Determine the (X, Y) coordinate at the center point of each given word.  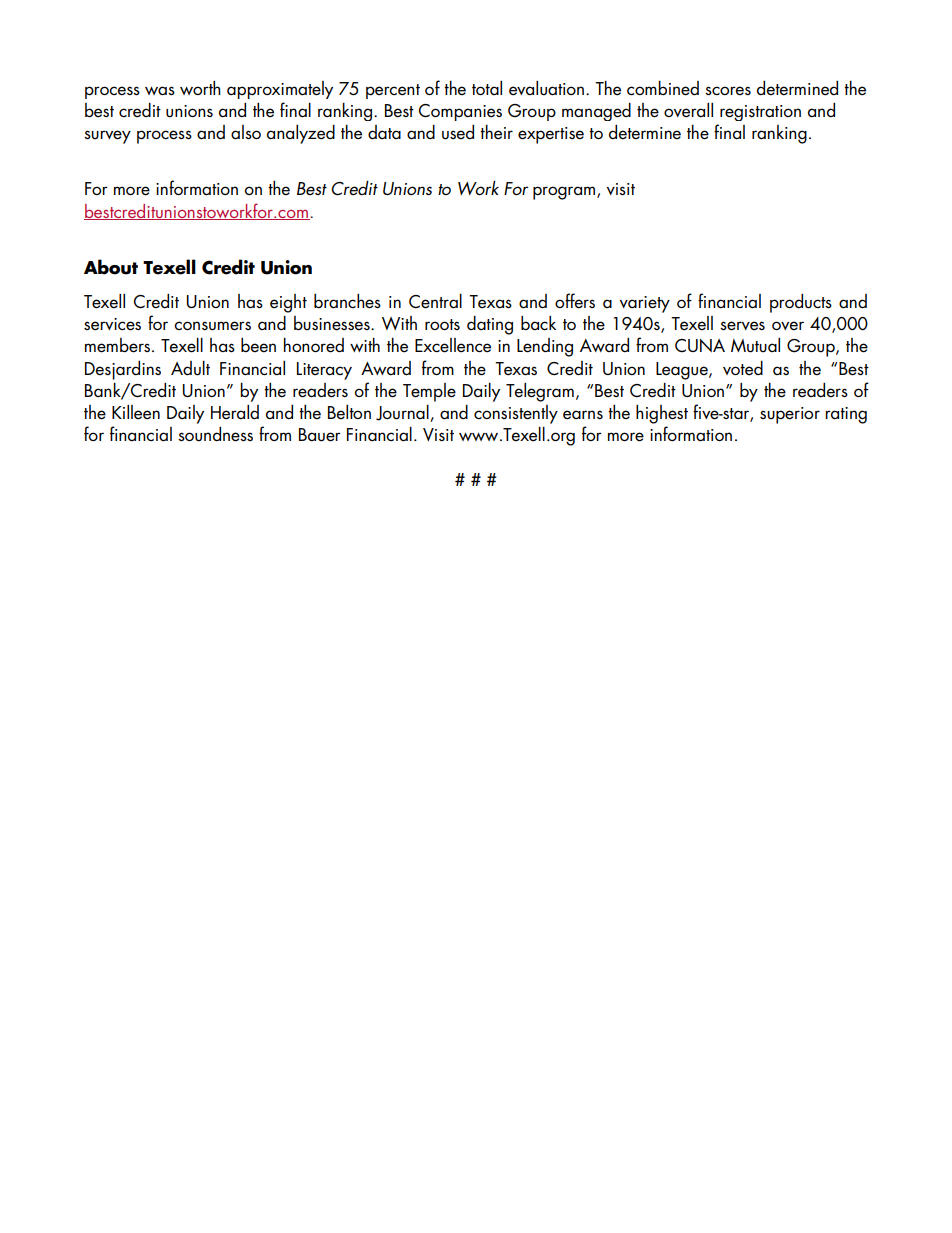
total (487, 88)
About (111, 267)
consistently (516, 414)
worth (200, 88)
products (801, 303)
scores (728, 91)
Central (435, 301)
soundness (215, 434)
